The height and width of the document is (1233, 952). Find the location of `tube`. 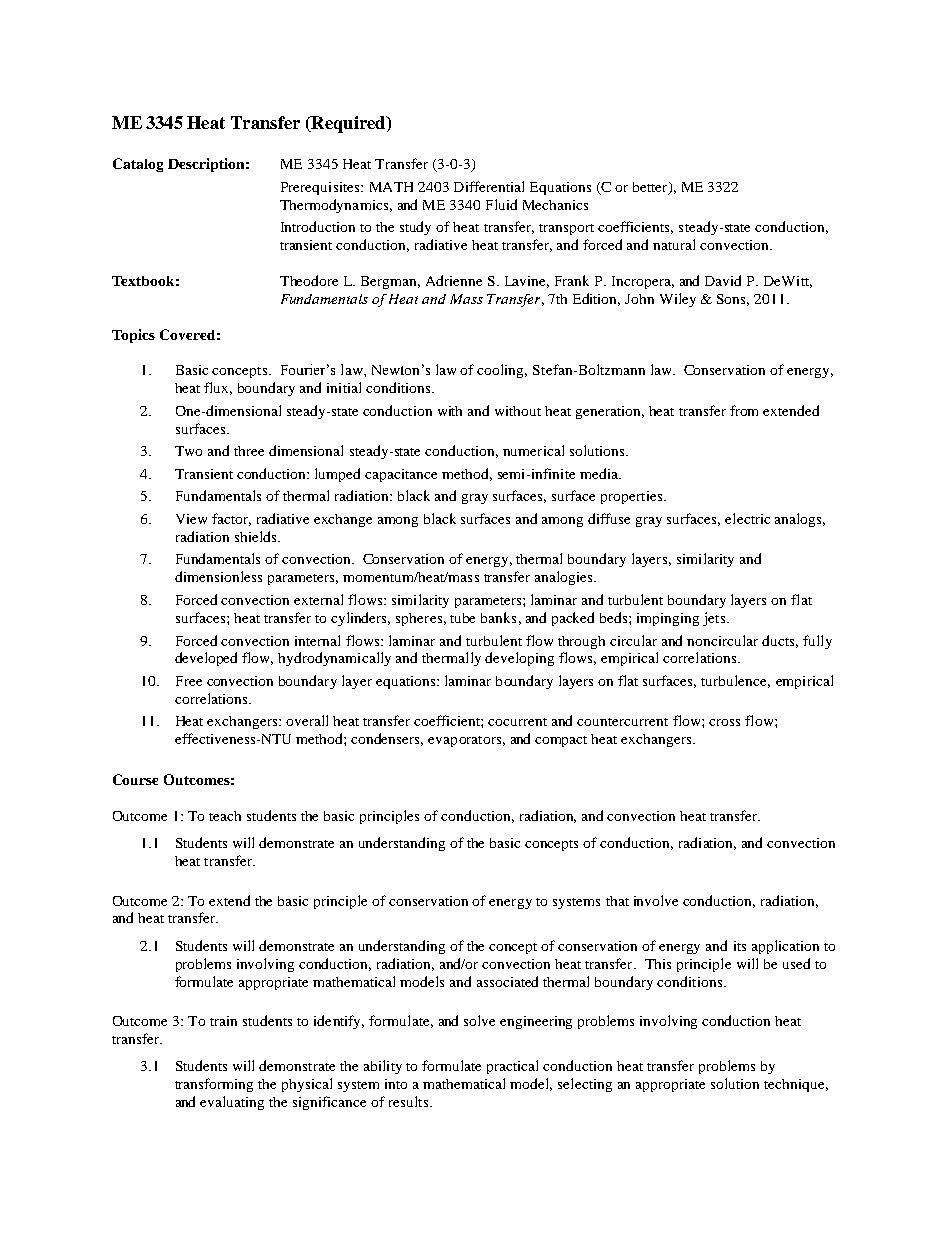

tube is located at coordinates (462, 618).
